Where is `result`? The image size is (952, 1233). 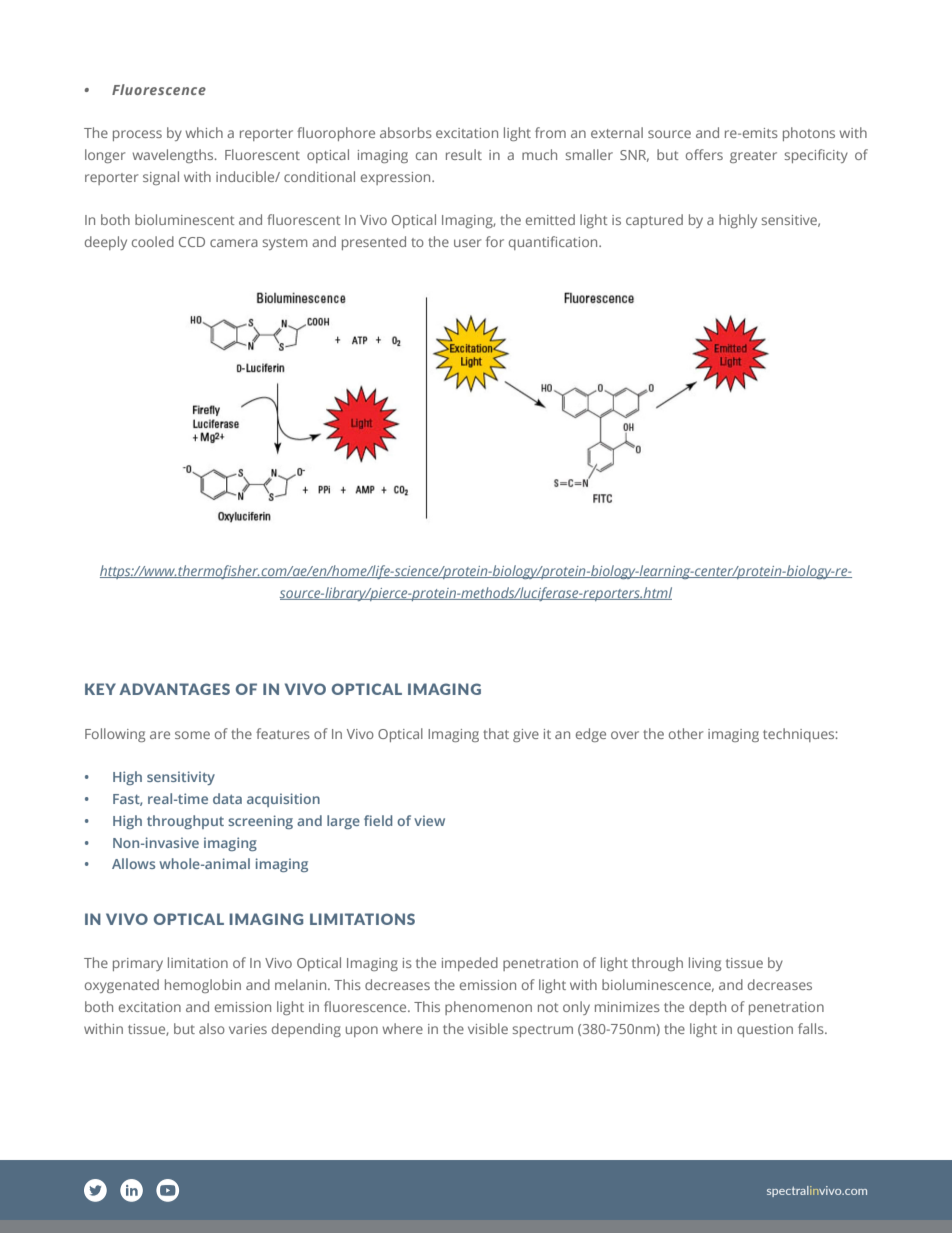 result is located at coordinates (464, 154).
